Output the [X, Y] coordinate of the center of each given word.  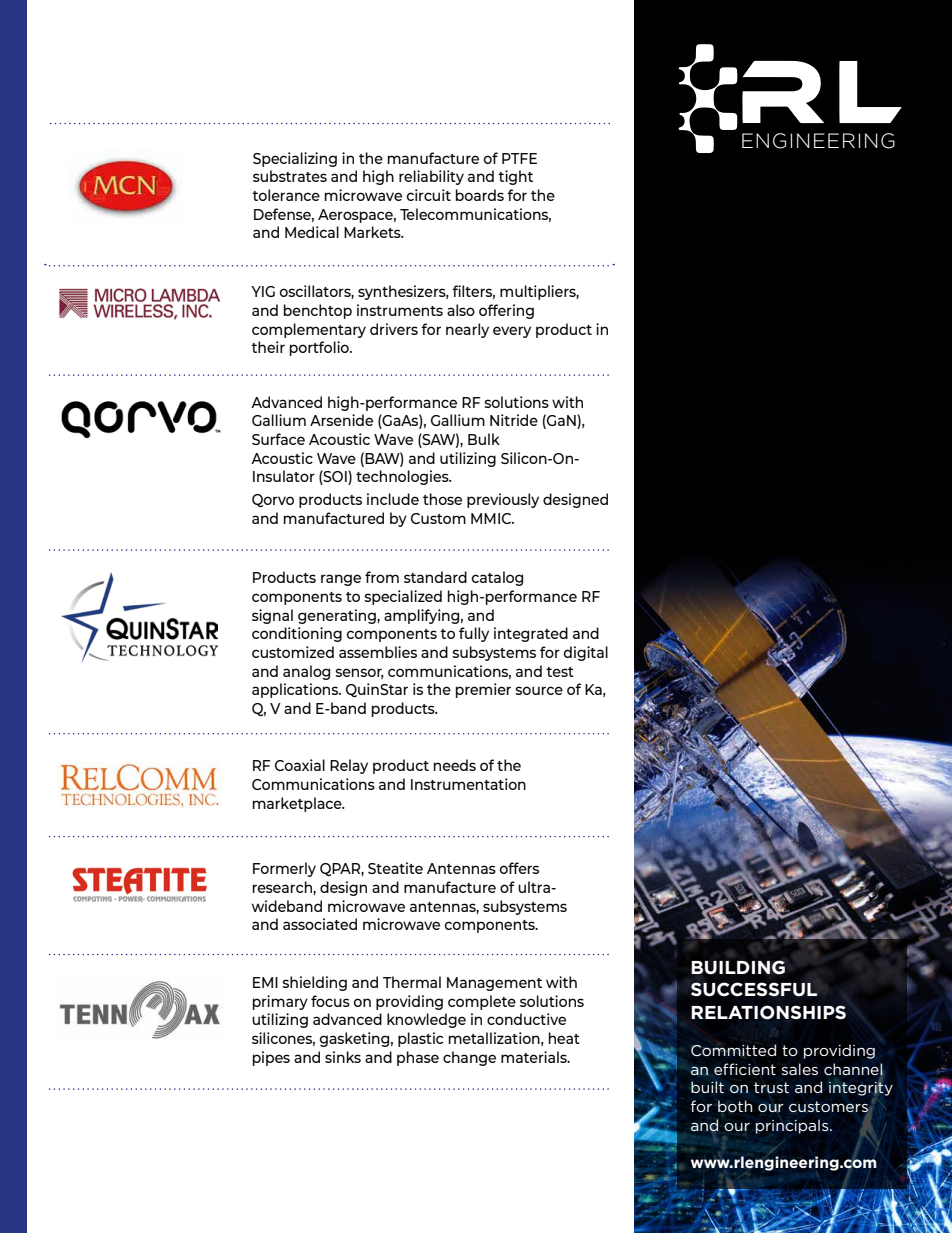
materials [535, 1057]
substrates [290, 176]
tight [515, 177]
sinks [343, 1057]
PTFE [519, 158]
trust [771, 1087]
